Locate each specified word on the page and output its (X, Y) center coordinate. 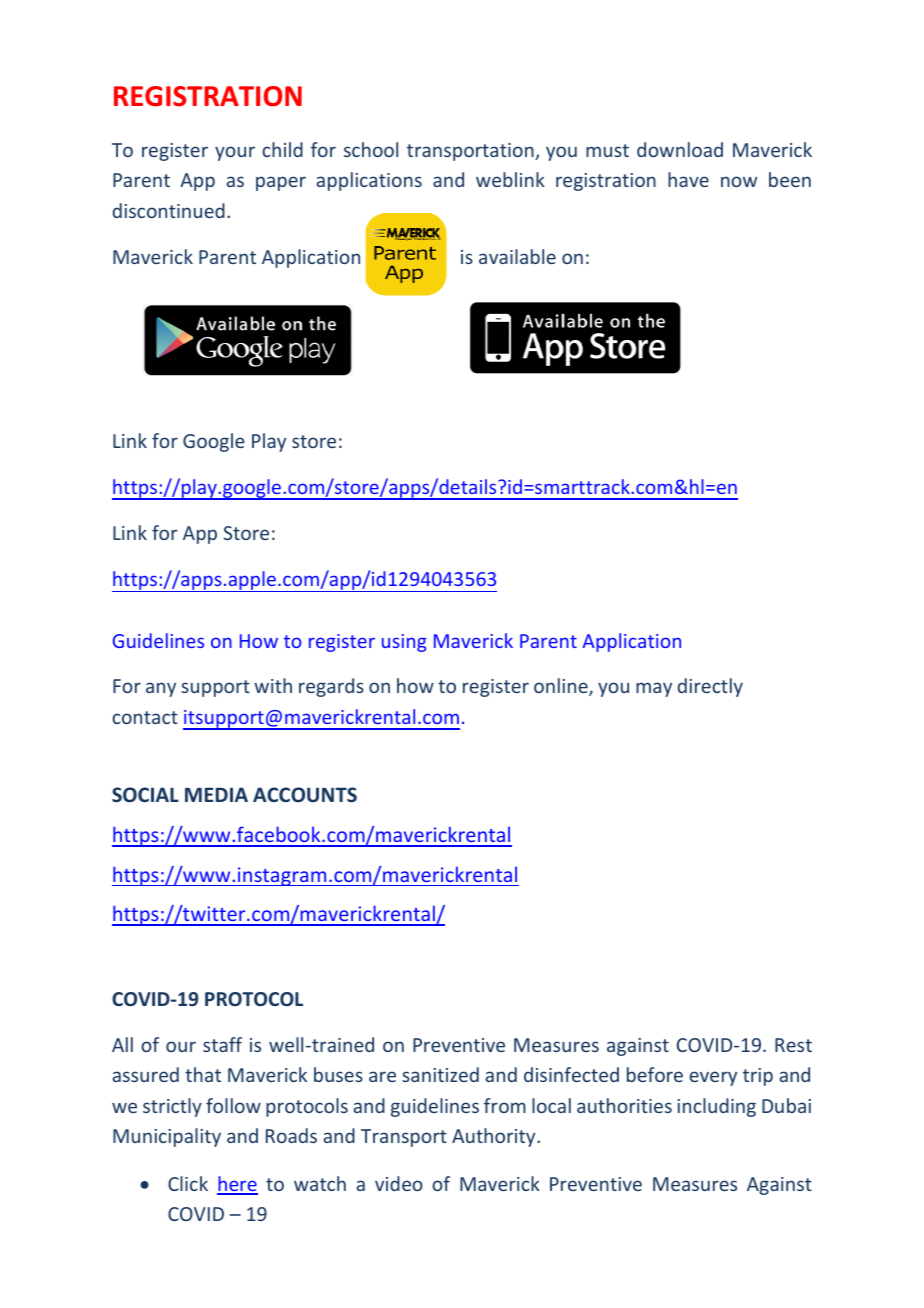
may (654, 689)
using (404, 643)
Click (188, 1183)
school (371, 149)
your (235, 153)
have (688, 179)
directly (710, 687)
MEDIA (216, 794)
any (161, 689)
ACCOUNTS (305, 795)
